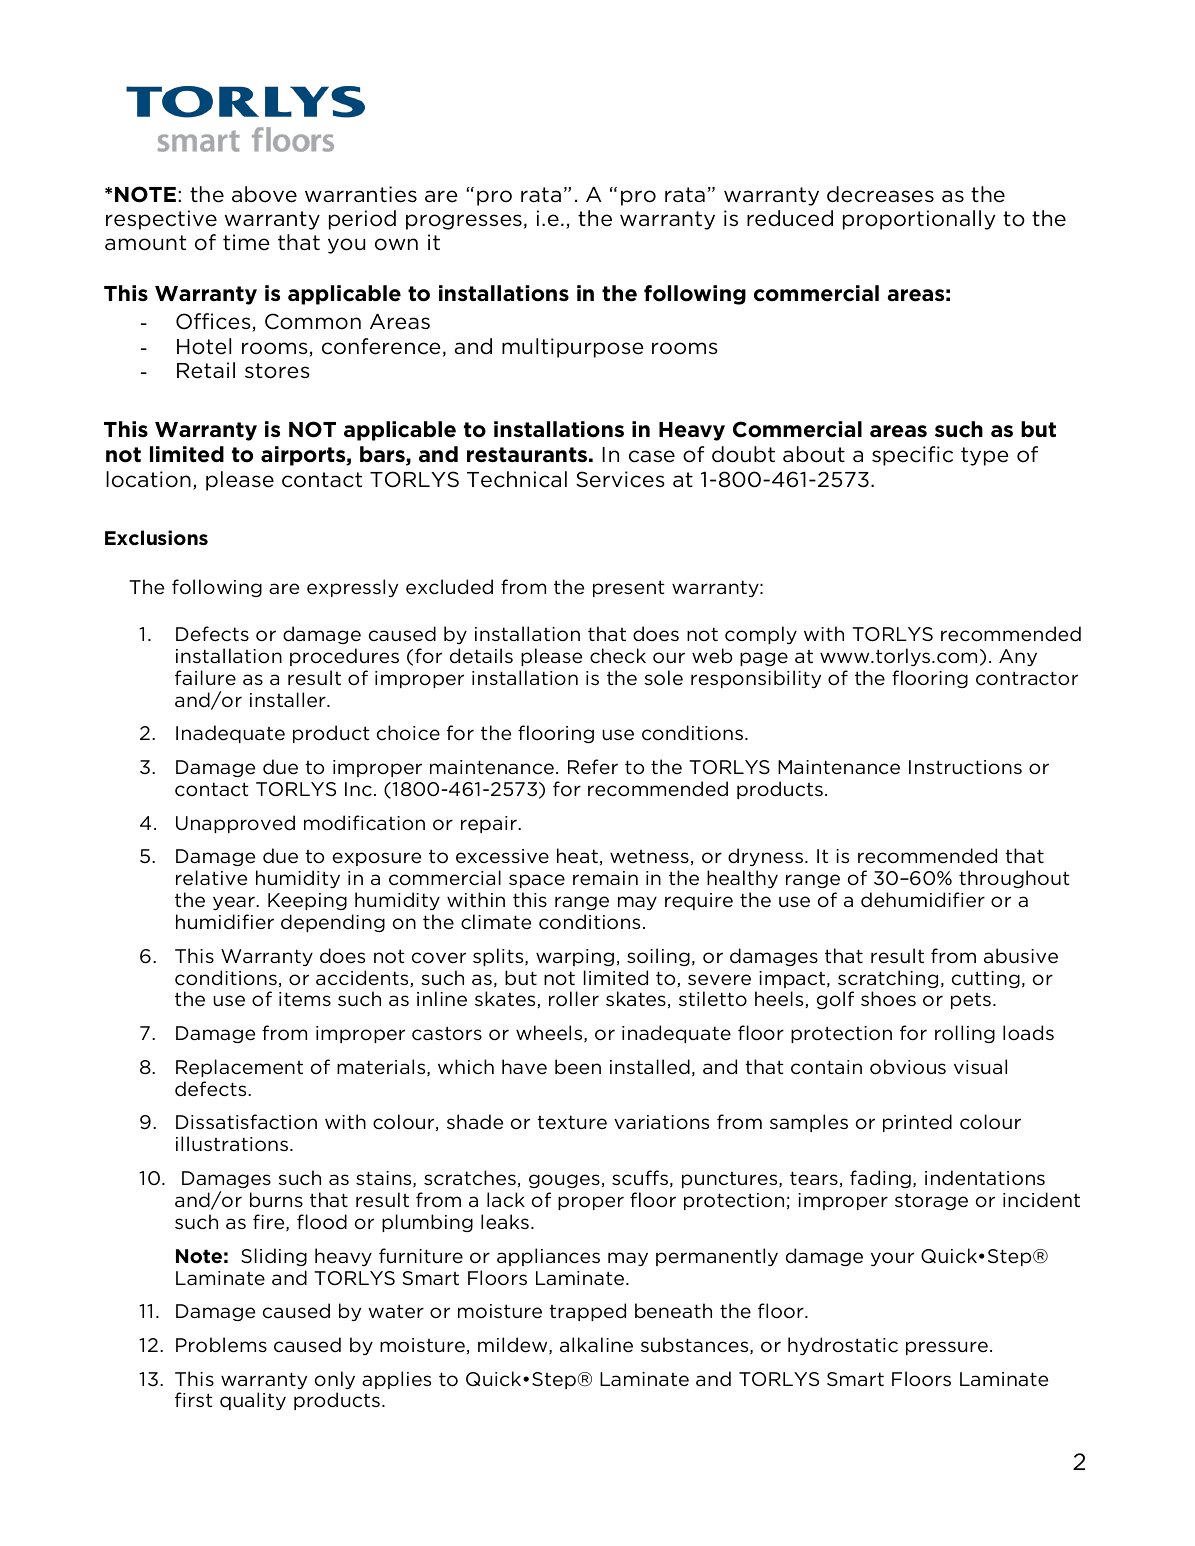  I want to click on progresses, so click(464, 222).
